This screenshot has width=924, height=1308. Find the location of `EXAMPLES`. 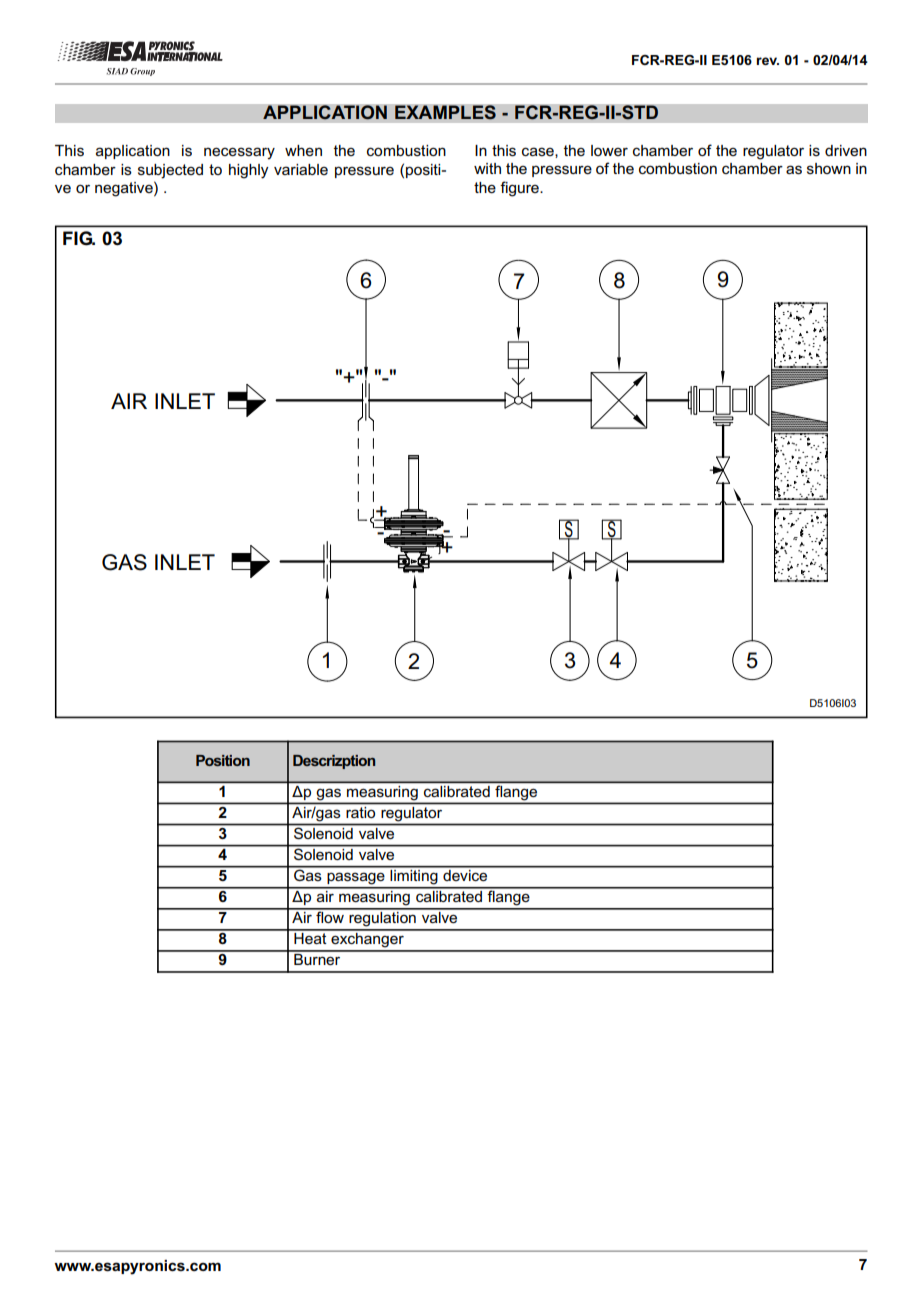

EXAMPLES is located at coordinates (445, 112).
